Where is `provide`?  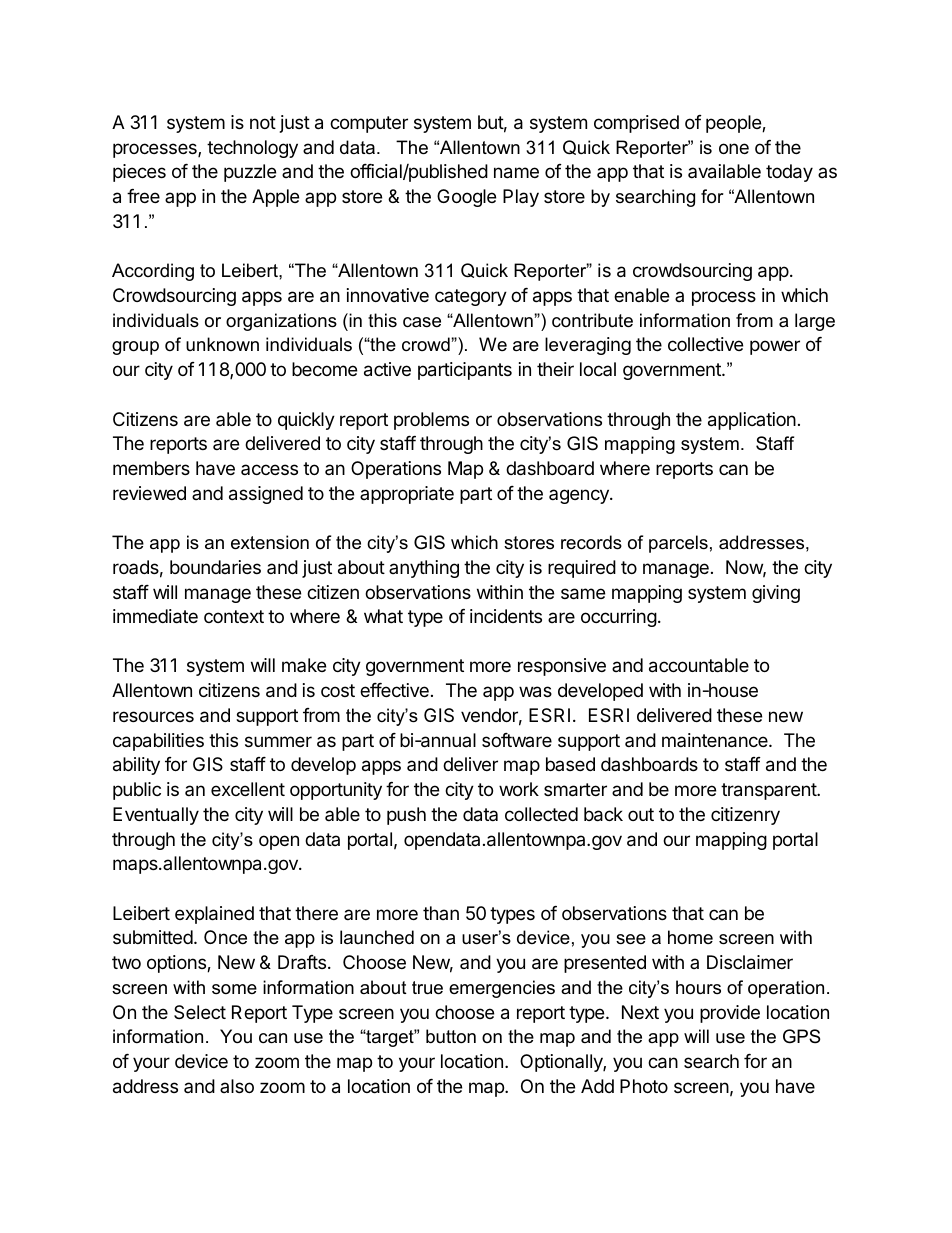
provide is located at coordinates (730, 1014).
